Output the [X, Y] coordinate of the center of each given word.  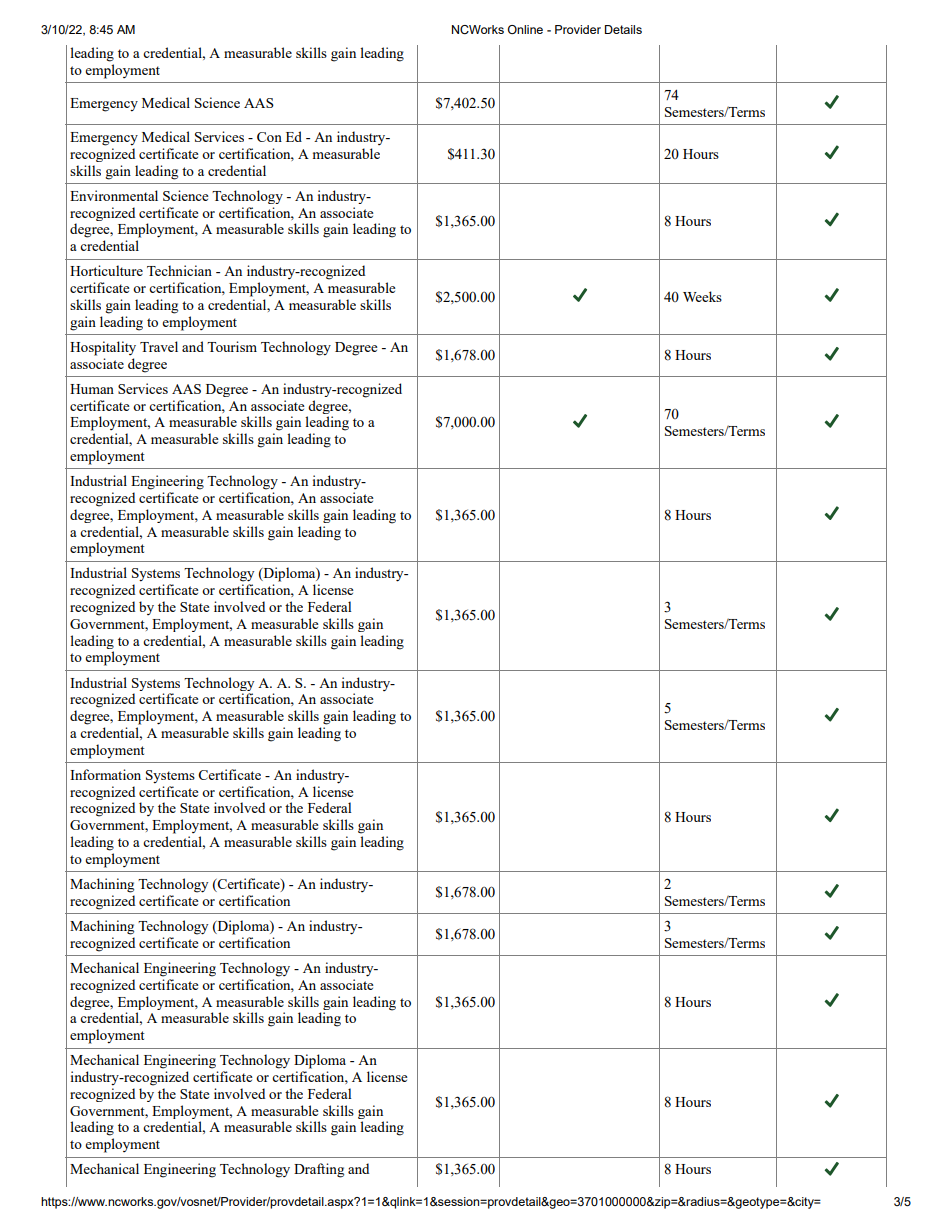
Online [525, 29]
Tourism [232, 346]
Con [269, 137]
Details [623, 29]
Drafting [319, 1170]
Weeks [702, 296]
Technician [179, 270]
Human [92, 389]
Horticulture [106, 270]
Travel [159, 346]
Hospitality [103, 348]
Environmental [114, 195]
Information [105, 774]
